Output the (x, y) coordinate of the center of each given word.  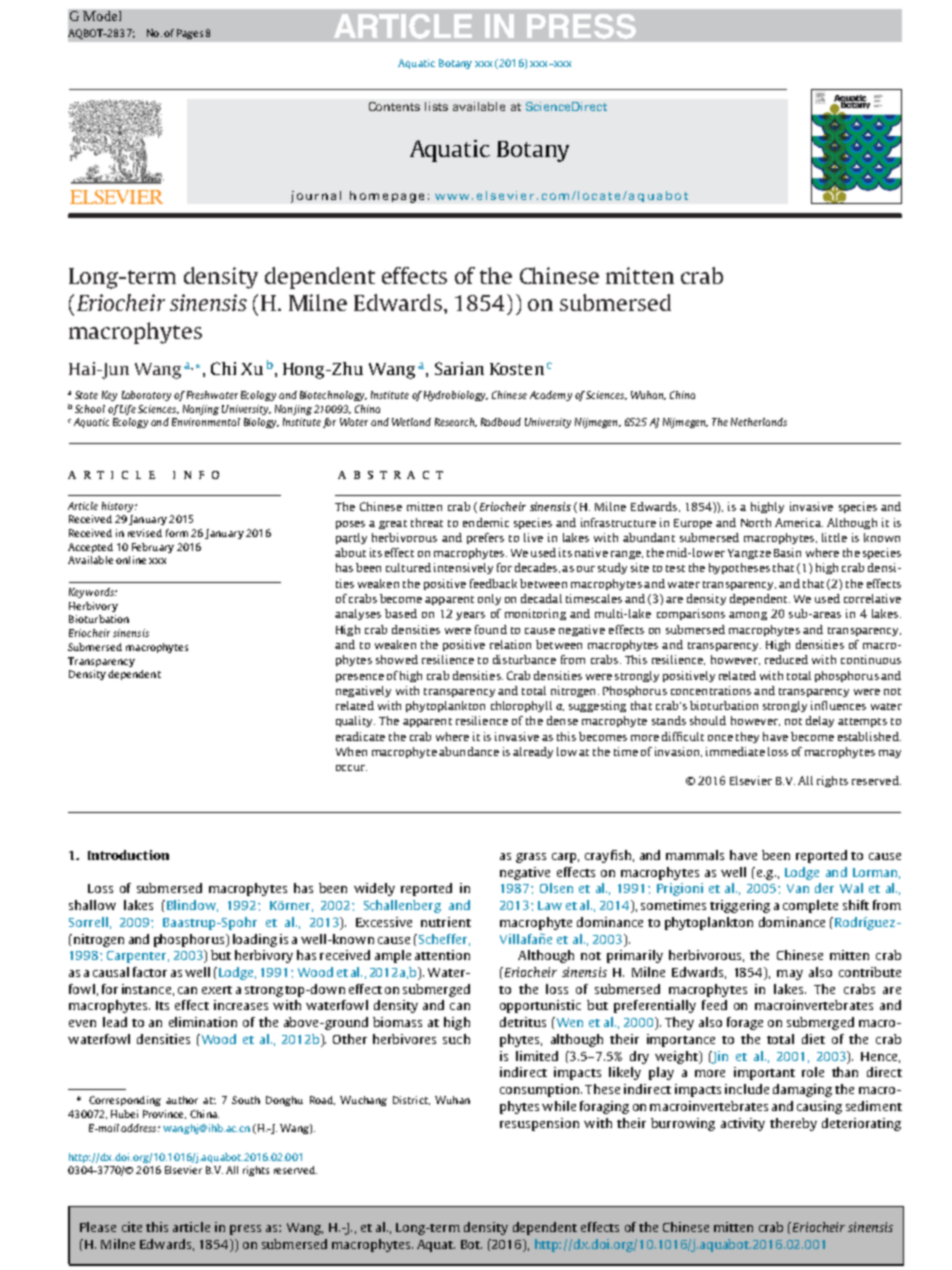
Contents (394, 106)
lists (436, 106)
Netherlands (759, 422)
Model (102, 16)
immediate (735, 751)
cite (132, 1227)
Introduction (128, 855)
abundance (469, 751)
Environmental (206, 422)
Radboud (501, 422)
